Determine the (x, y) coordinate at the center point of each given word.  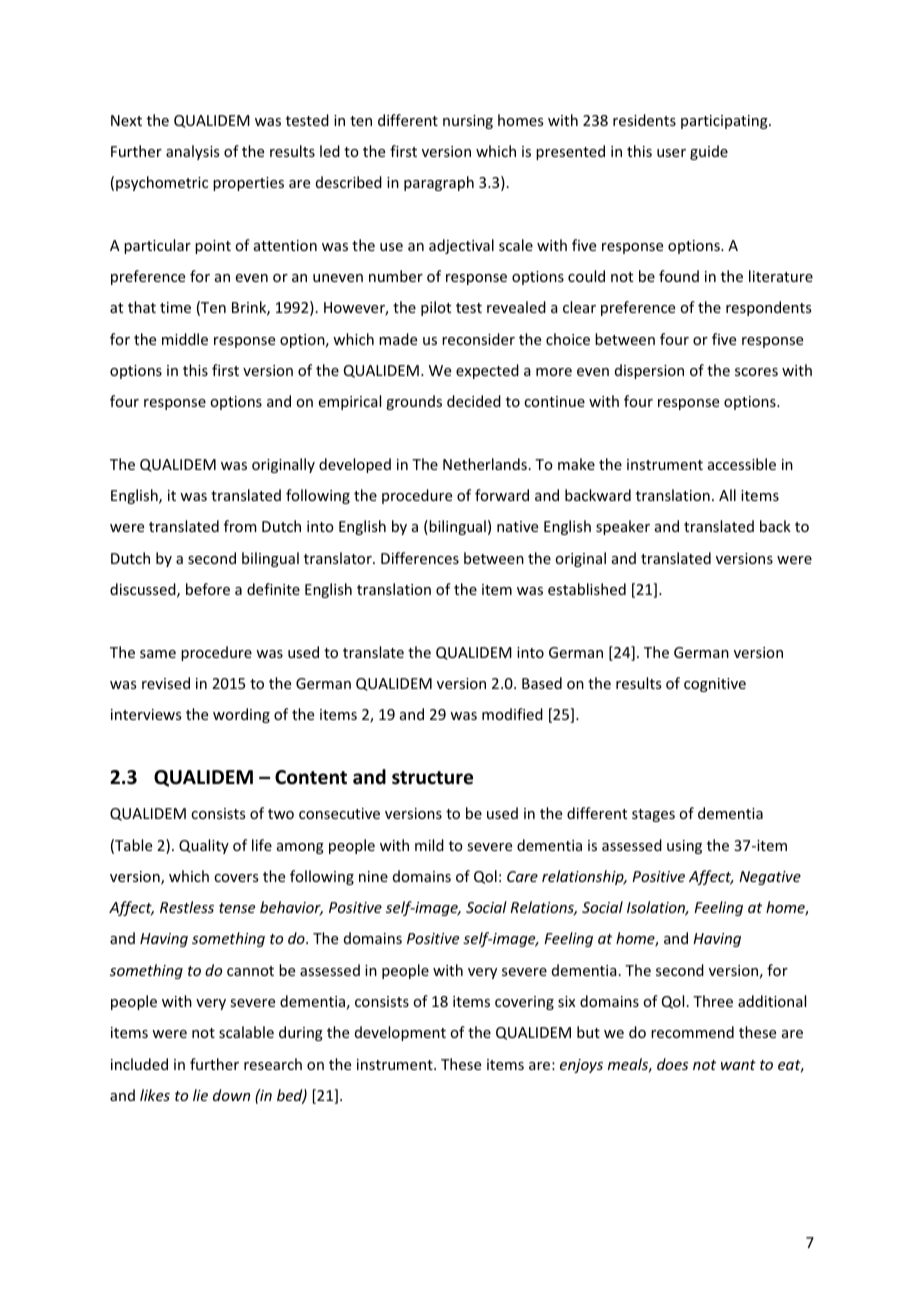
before (208, 589)
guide (709, 152)
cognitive (715, 685)
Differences (420, 558)
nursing (468, 122)
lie (200, 1095)
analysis (192, 152)
